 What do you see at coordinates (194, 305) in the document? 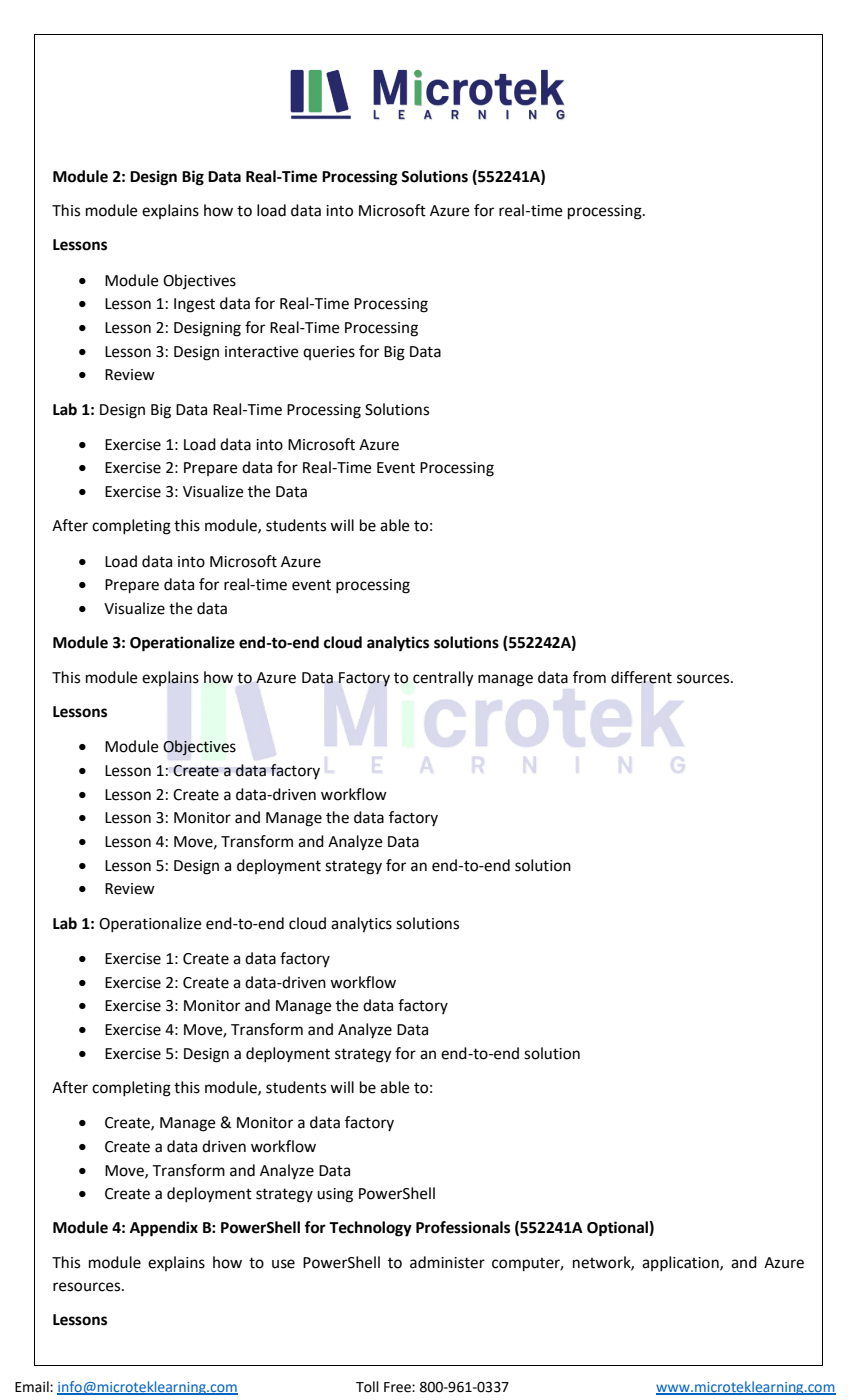
I see `Ingest` at bounding box center [194, 305].
